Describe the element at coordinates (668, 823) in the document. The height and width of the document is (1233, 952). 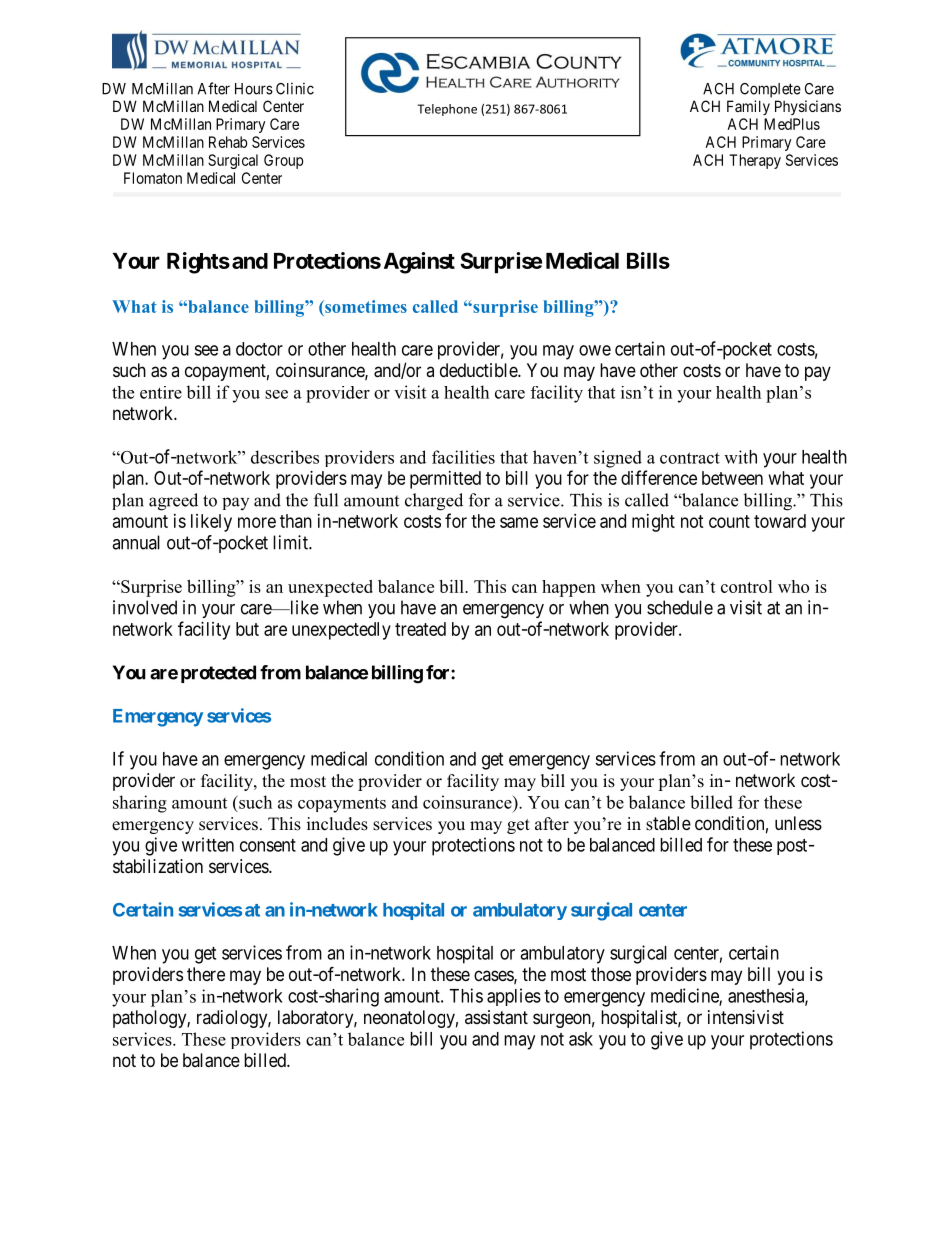
I see `stable` at that location.
